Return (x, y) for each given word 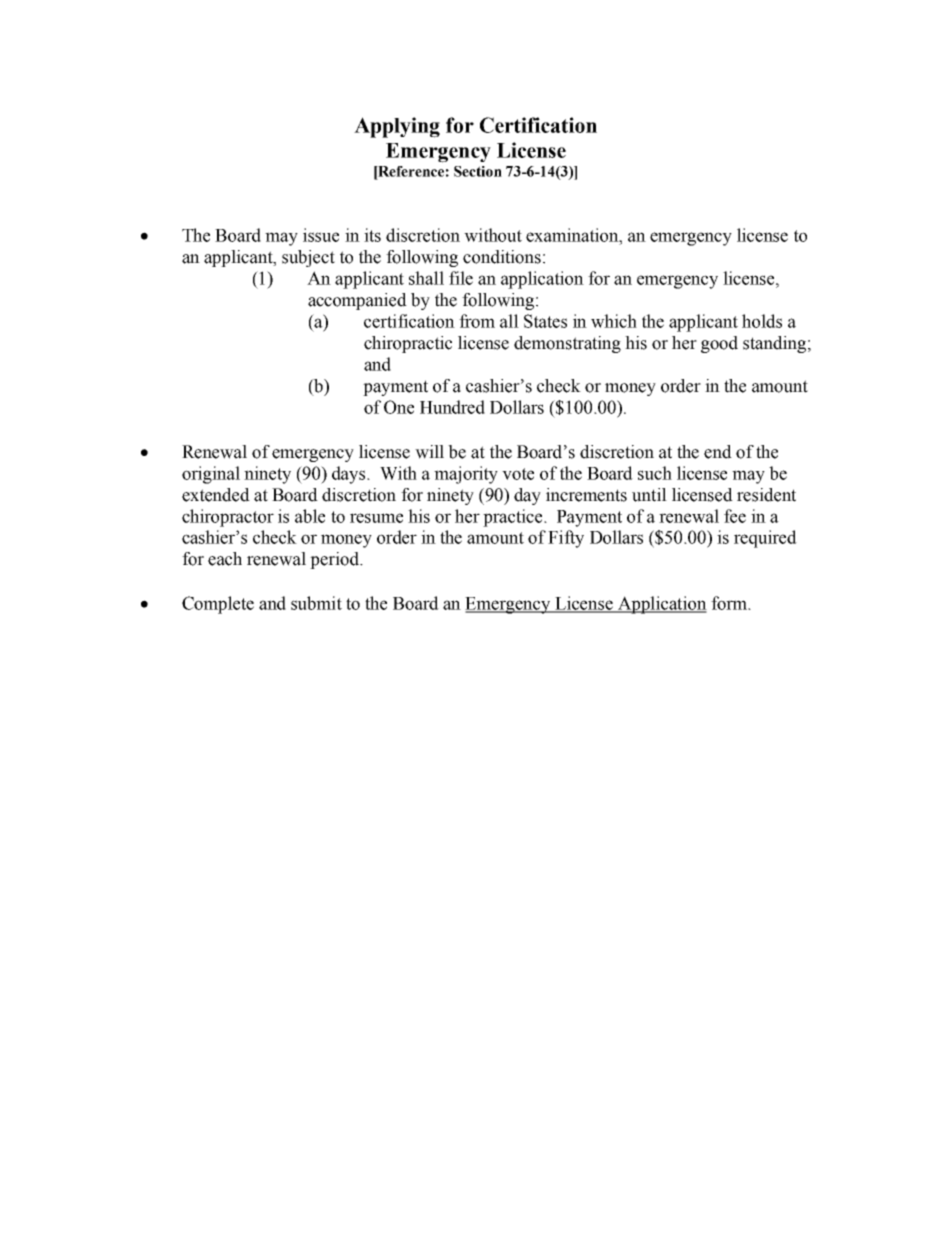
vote (518, 474)
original (211, 475)
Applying (397, 127)
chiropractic (408, 344)
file (461, 278)
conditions (502, 257)
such (655, 473)
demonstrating (567, 344)
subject (308, 258)
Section (478, 171)
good (719, 344)
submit (316, 603)
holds (762, 321)
